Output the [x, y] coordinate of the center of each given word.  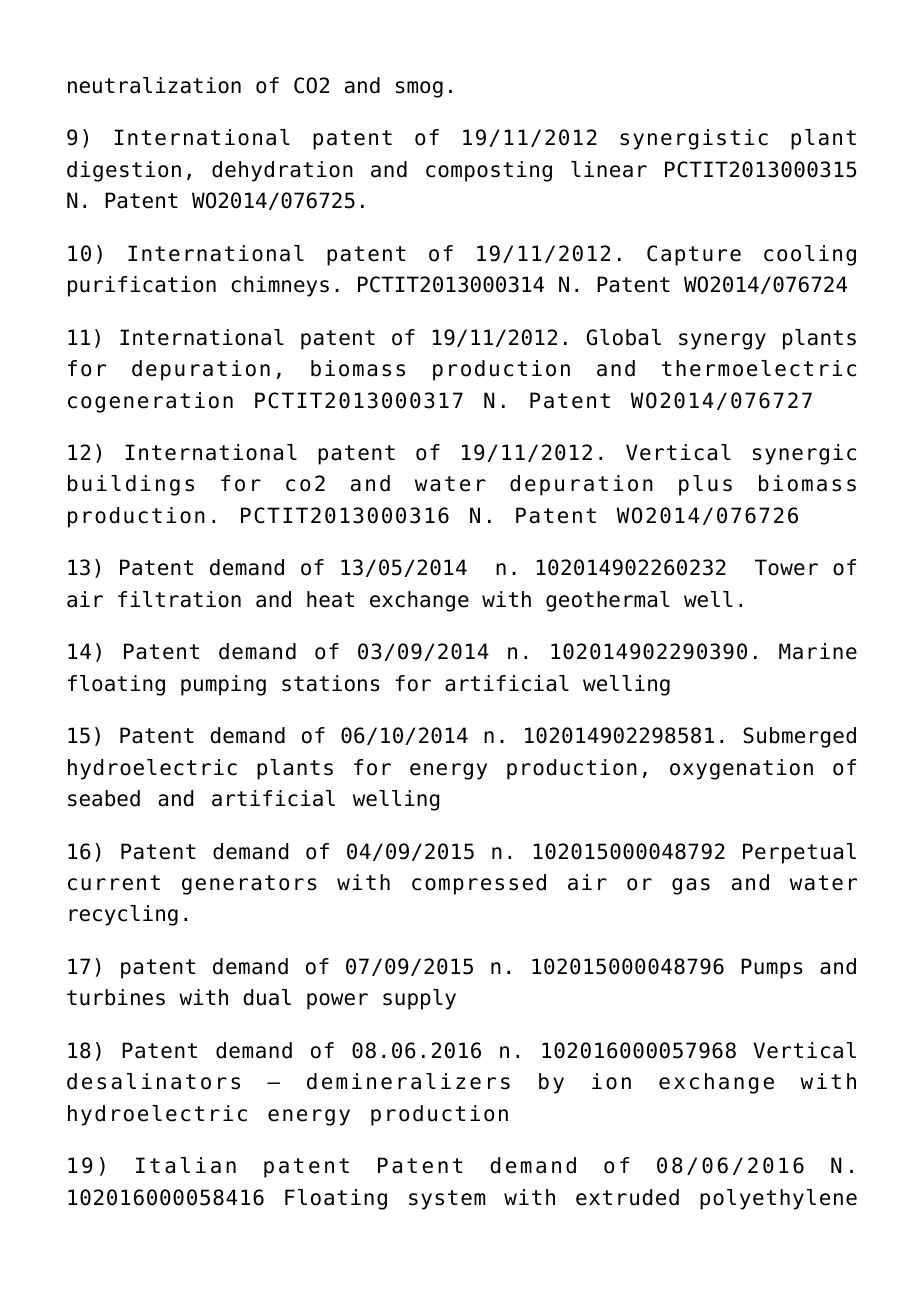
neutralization [154, 85]
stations [331, 683]
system [447, 1200]
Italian [186, 1165]
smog [419, 89]
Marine [818, 651]
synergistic [694, 139]
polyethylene [778, 1199]
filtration [179, 599]
